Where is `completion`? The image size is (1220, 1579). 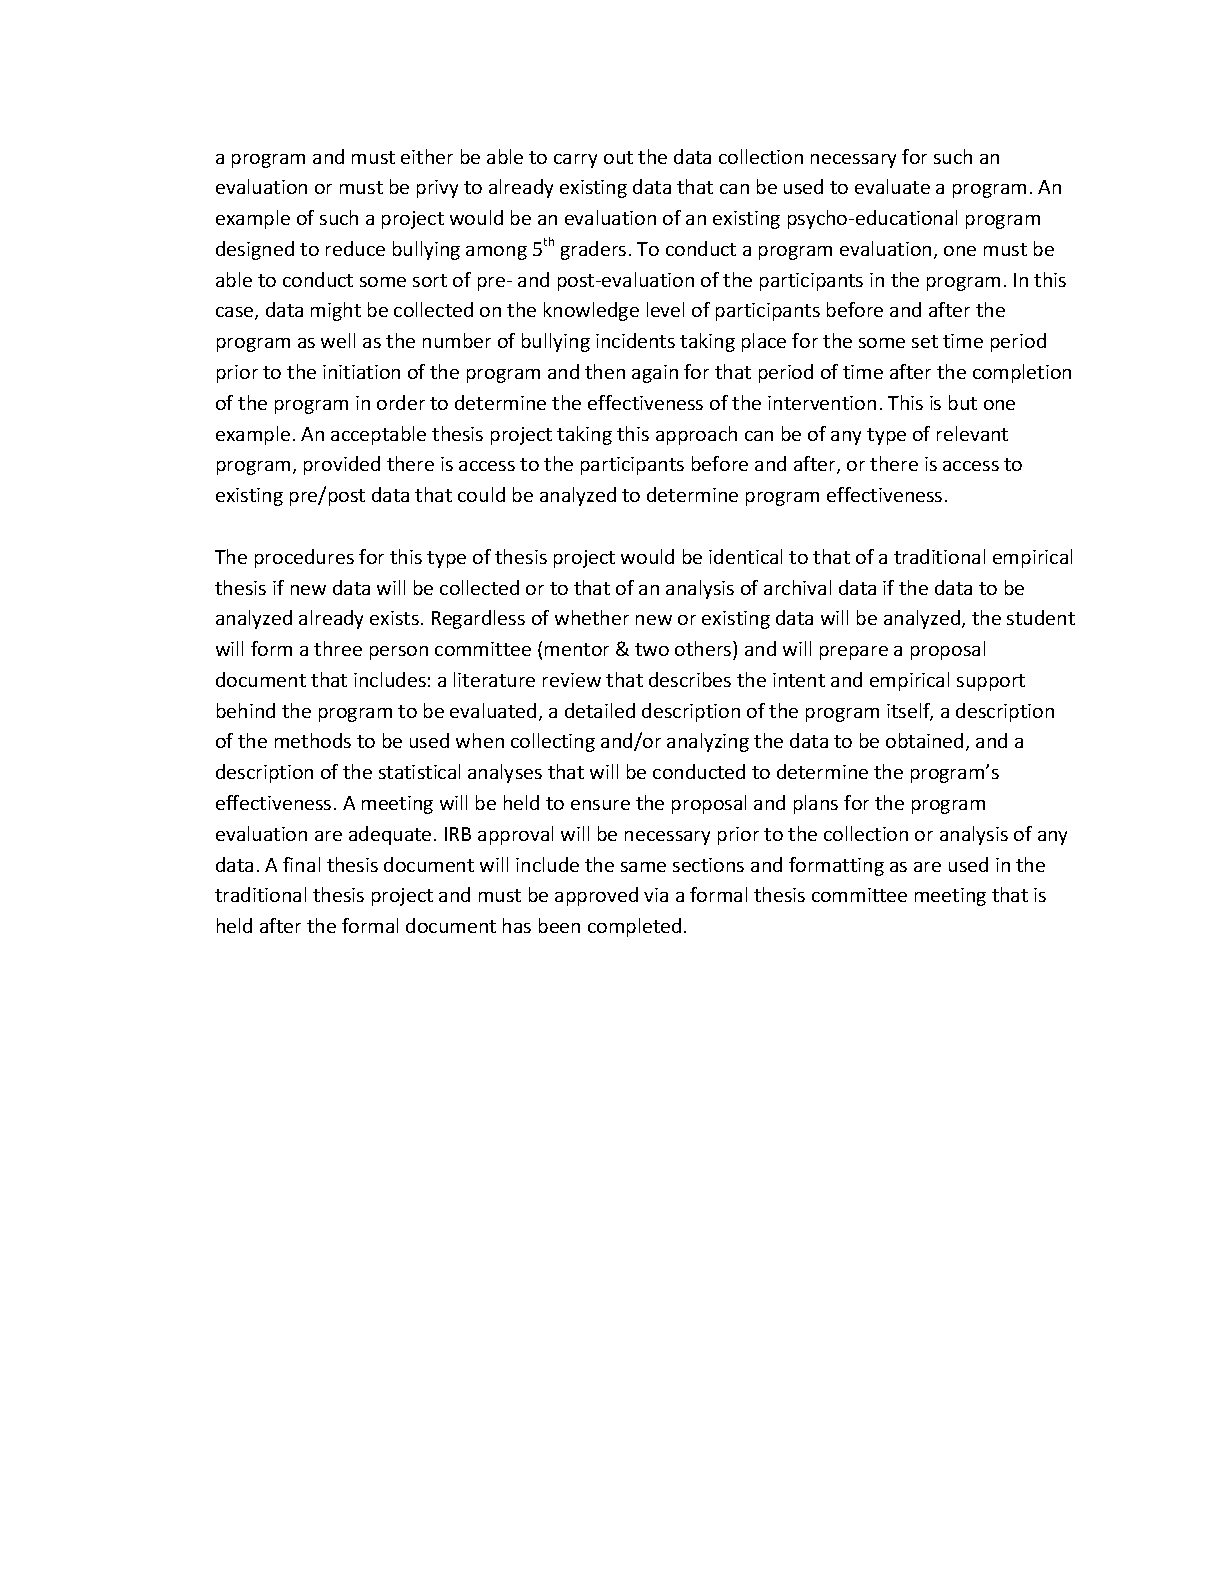 completion is located at coordinates (1022, 373).
